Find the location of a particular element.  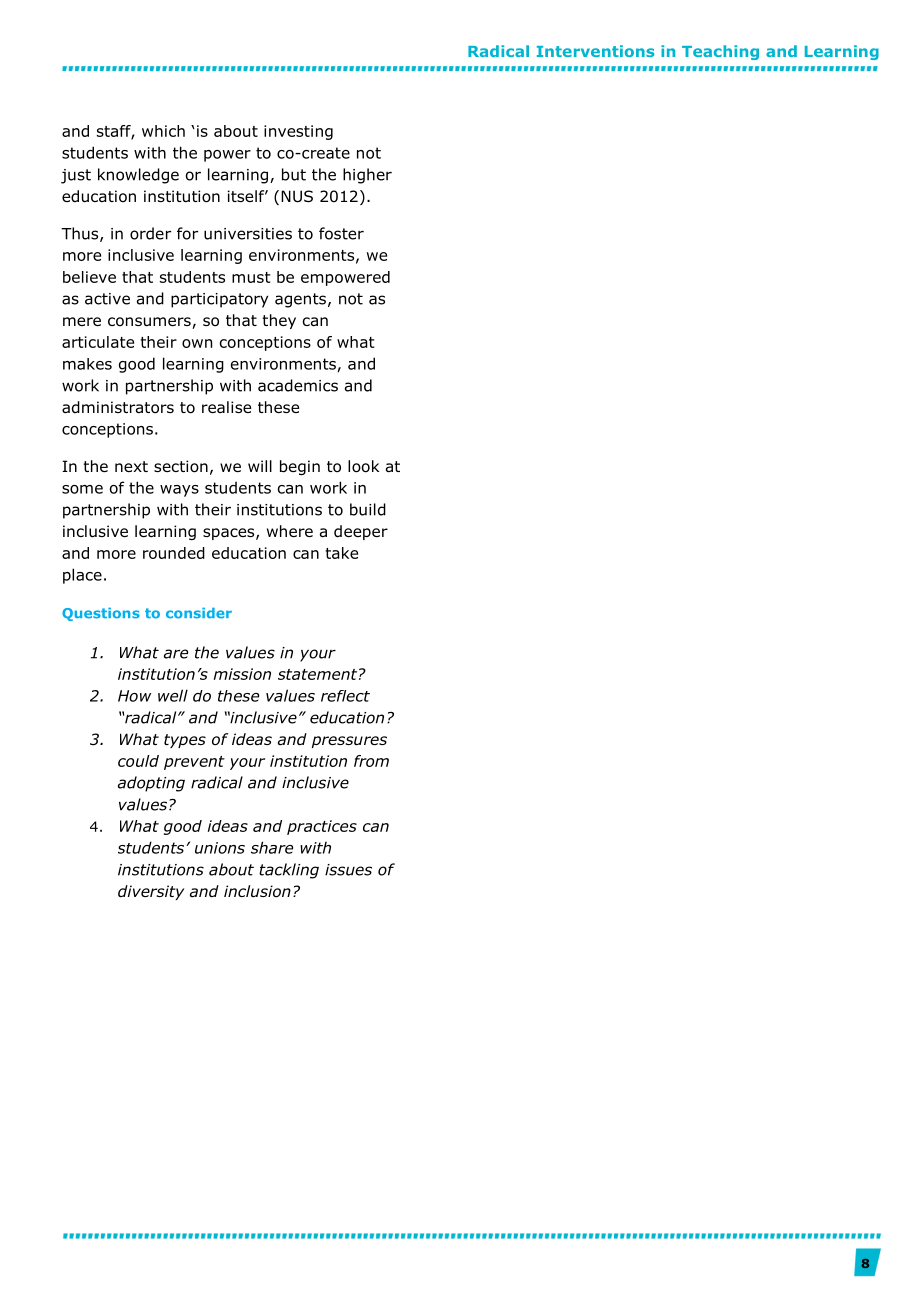

look is located at coordinates (363, 466).
